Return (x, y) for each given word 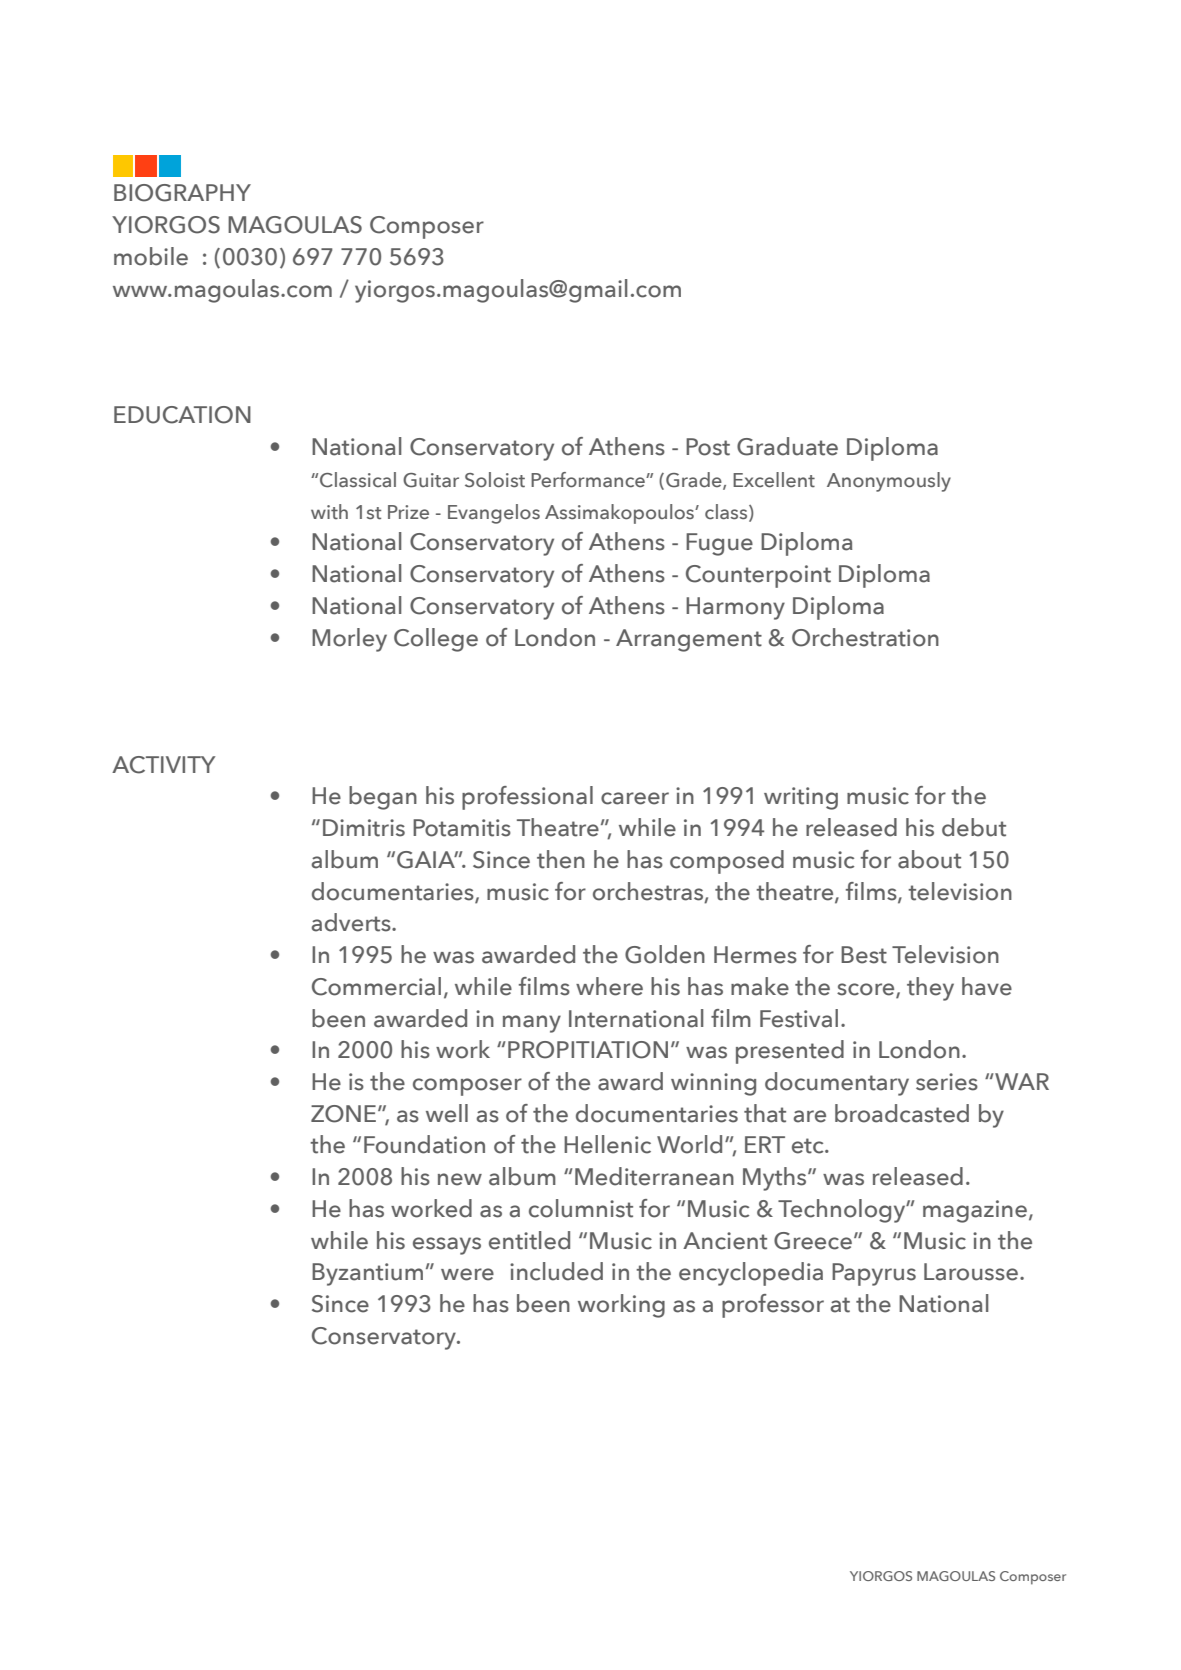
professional (527, 798)
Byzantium (367, 1274)
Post (708, 447)
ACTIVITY (164, 765)
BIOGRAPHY (182, 193)
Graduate (787, 446)
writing (801, 798)
